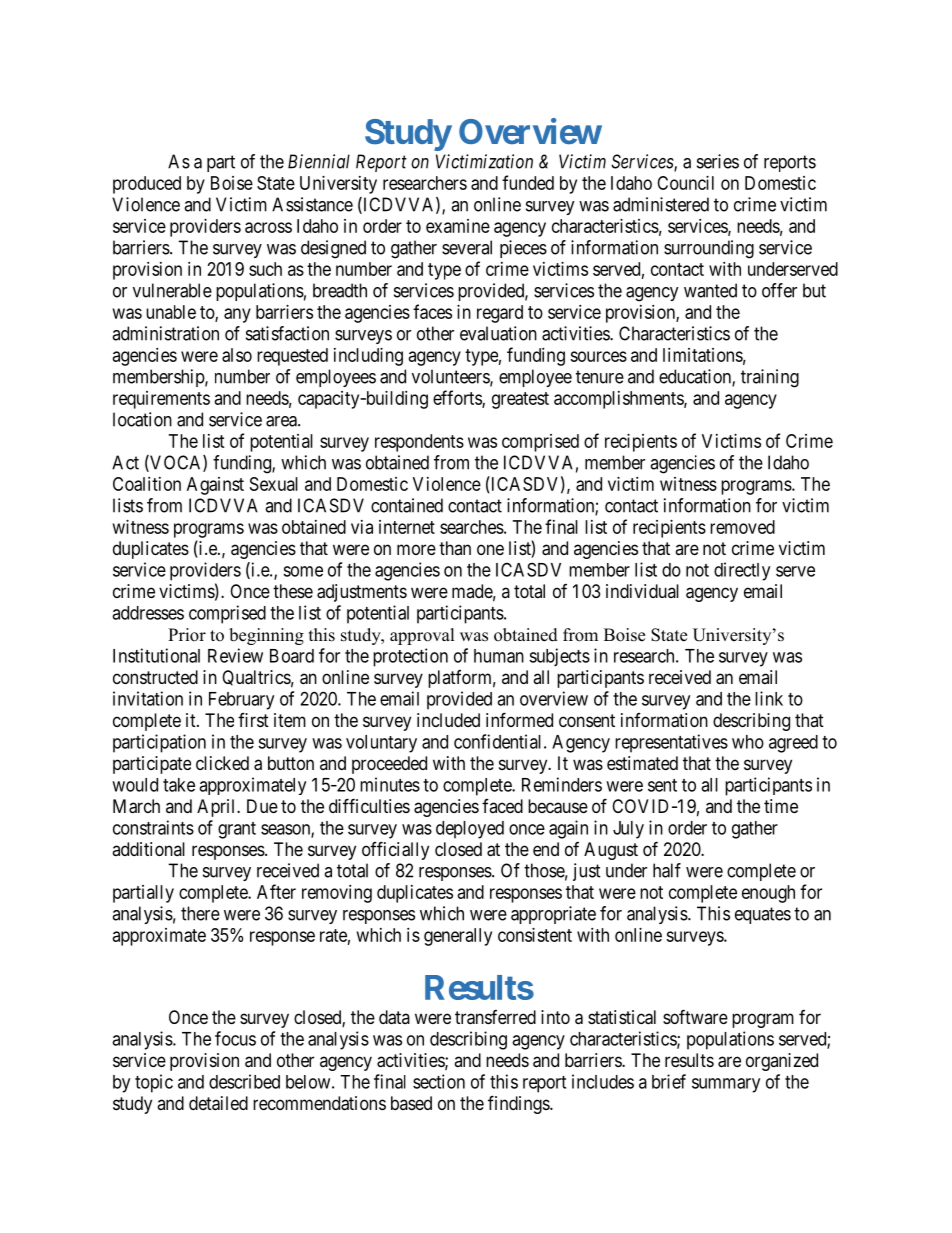  I want to click on Council, so click(685, 183).
